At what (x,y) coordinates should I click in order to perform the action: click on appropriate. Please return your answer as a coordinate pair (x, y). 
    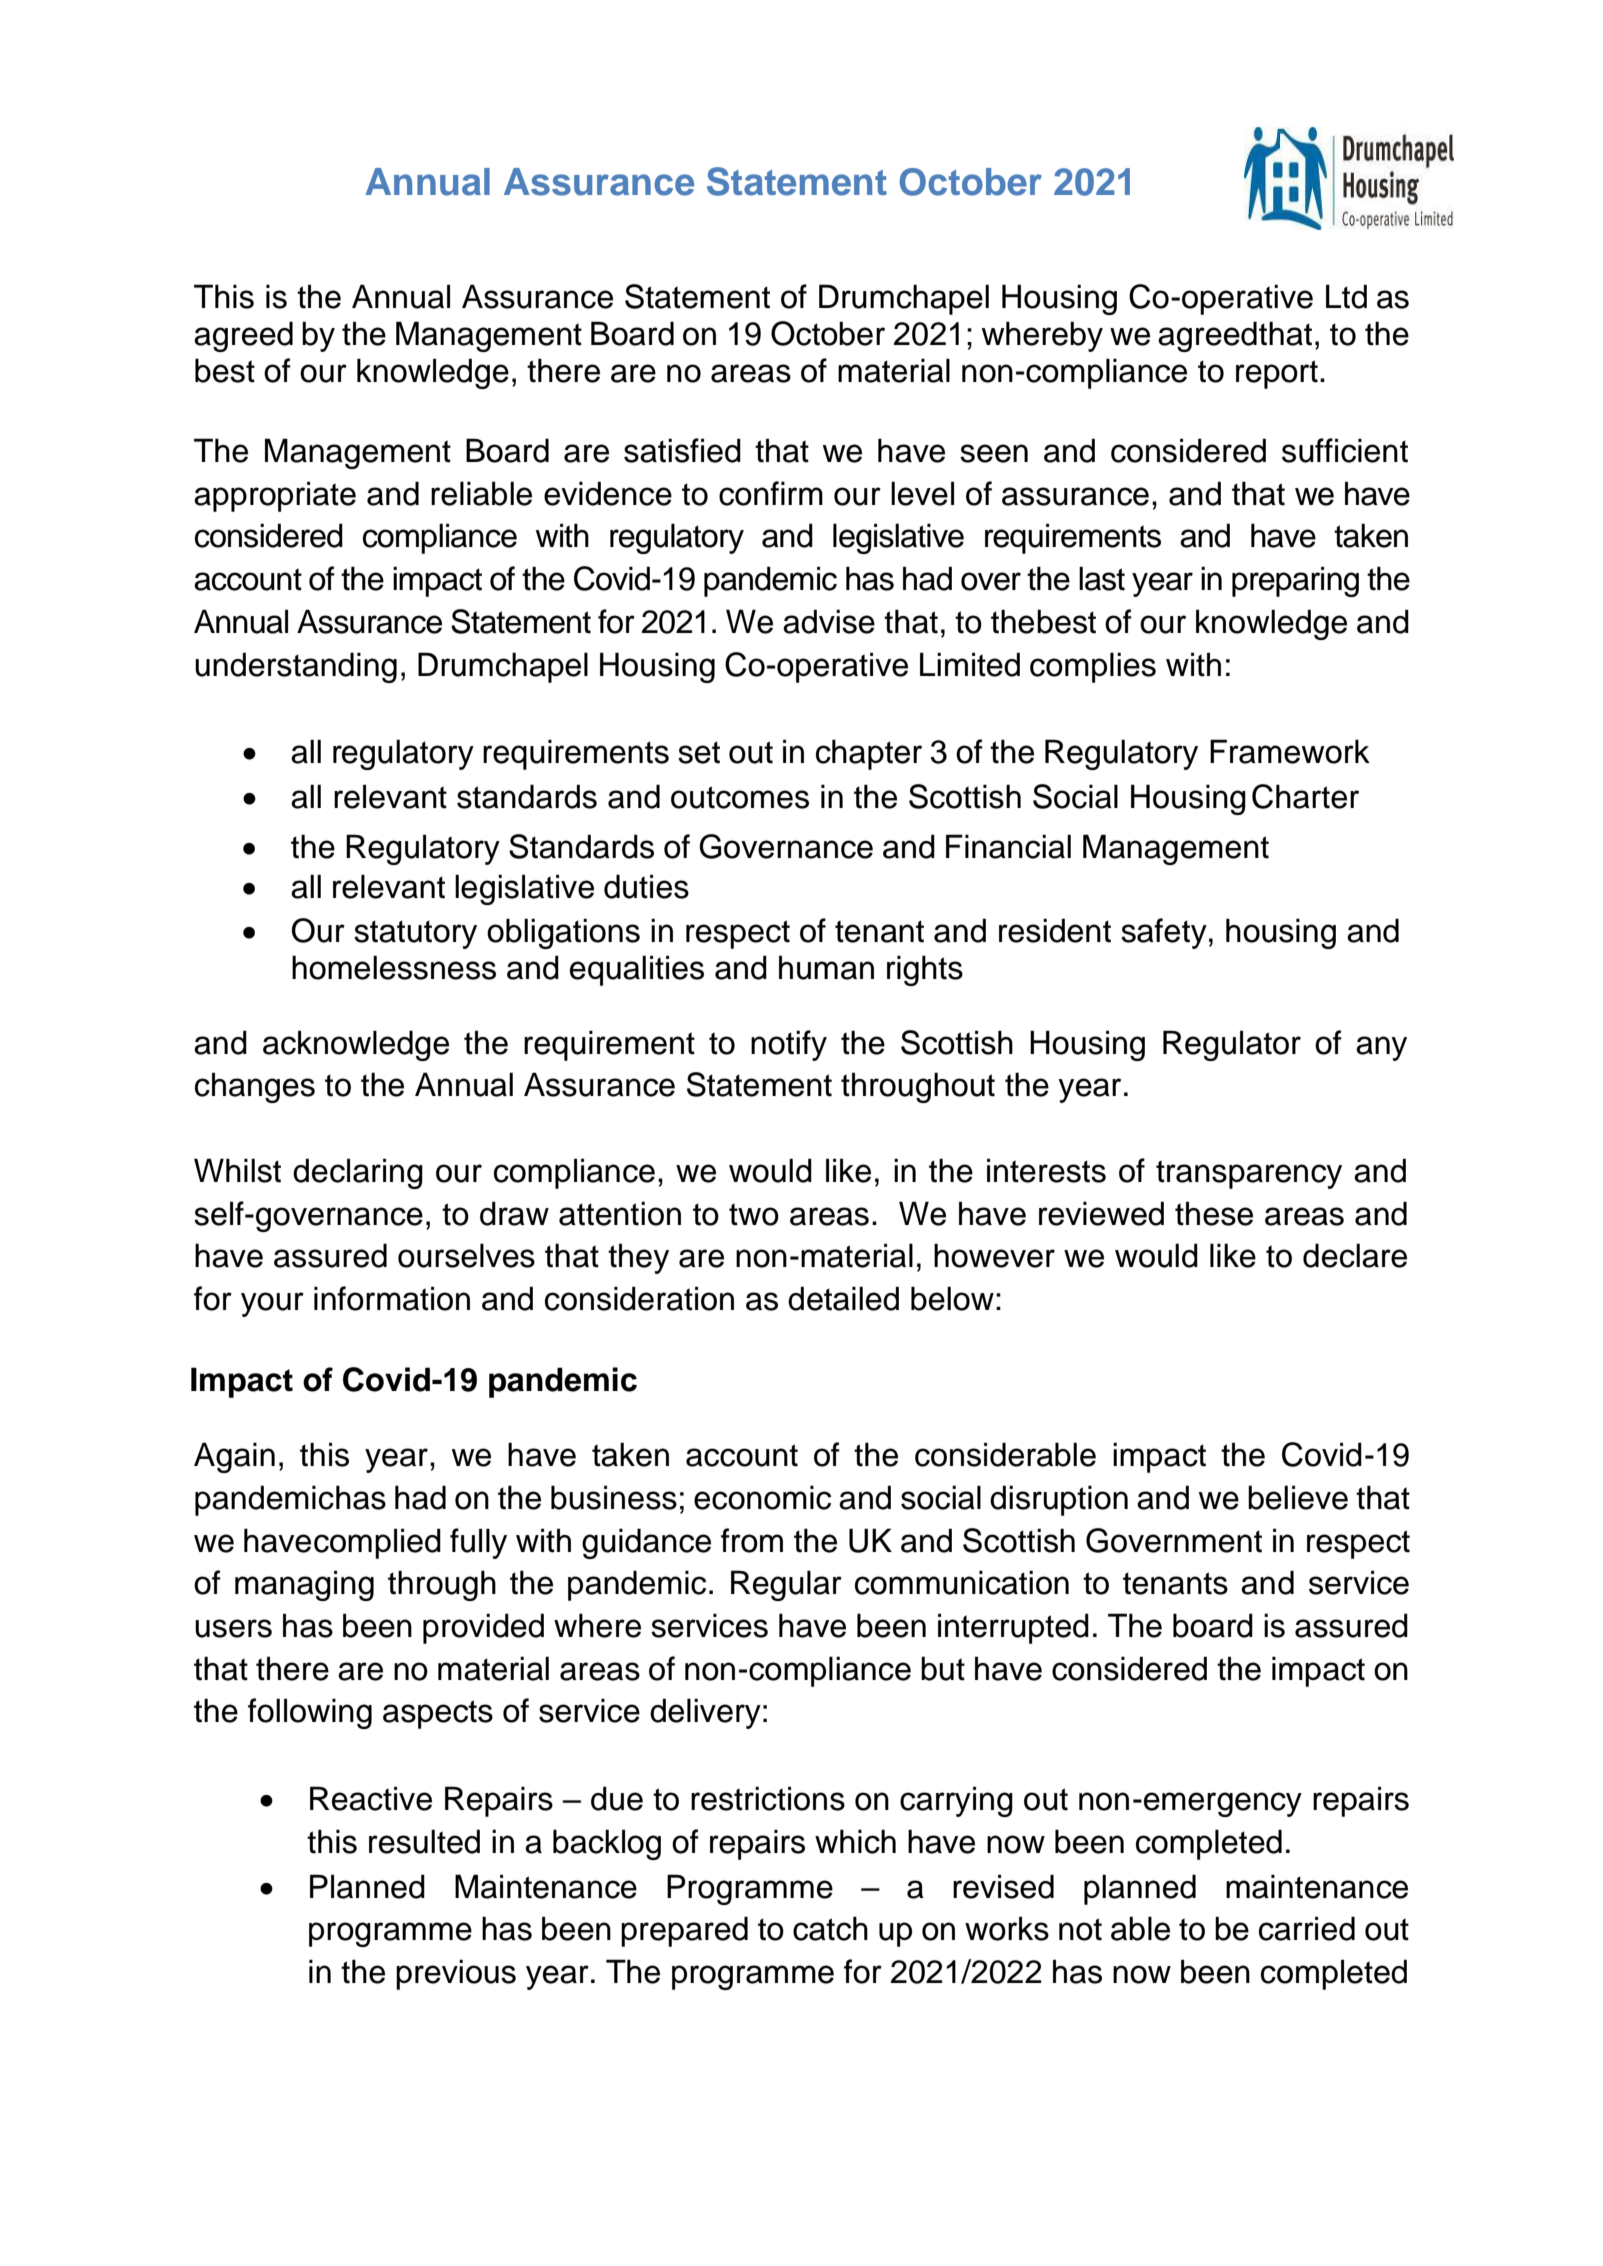
    Looking at the image, I should click on (275, 496).
